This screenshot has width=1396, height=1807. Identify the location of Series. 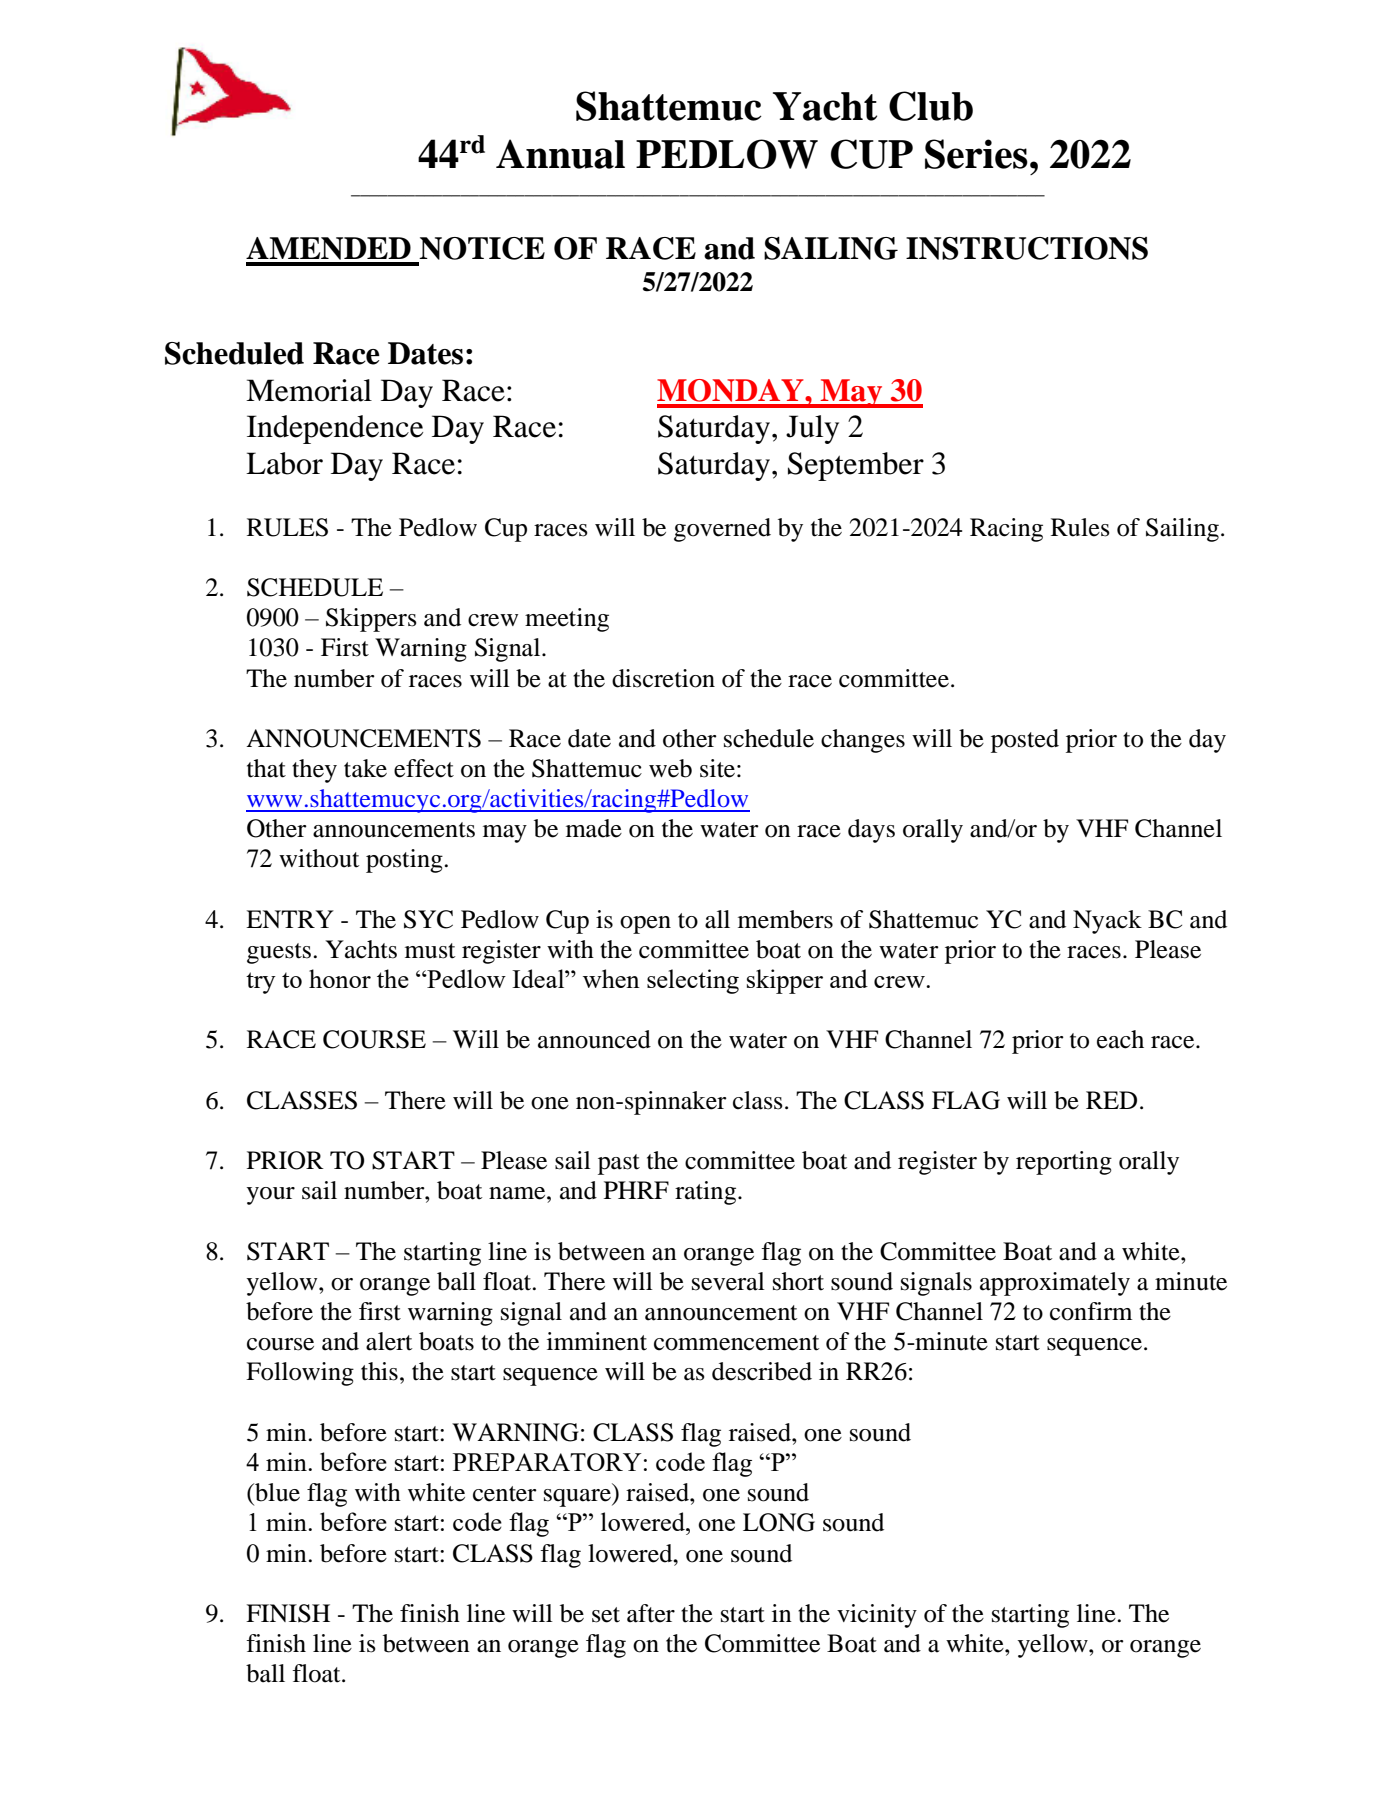
(976, 154).
